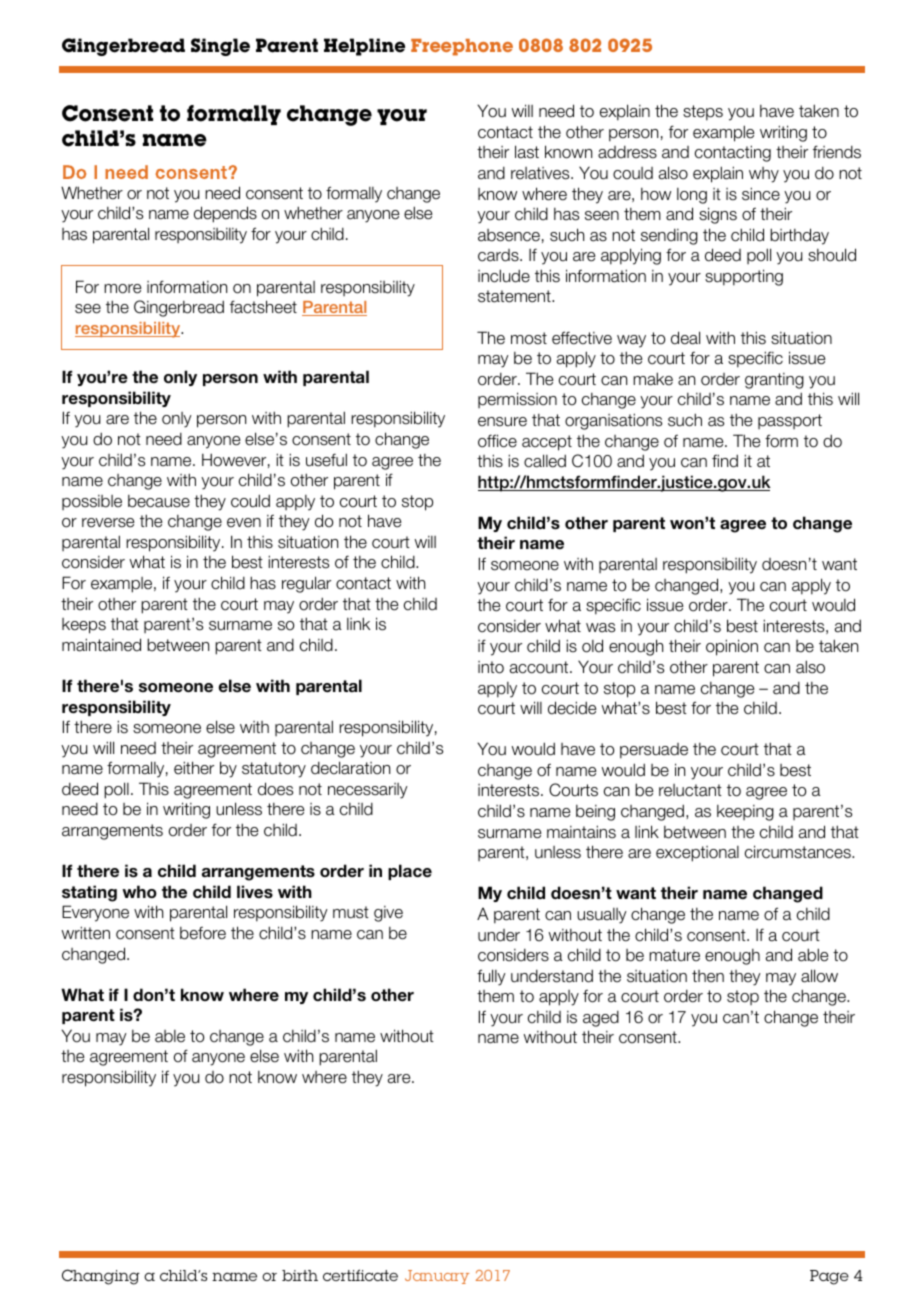 This screenshot has height=1308, width=924. What do you see at coordinates (703, 113) in the screenshot?
I see `steps` at bounding box center [703, 113].
